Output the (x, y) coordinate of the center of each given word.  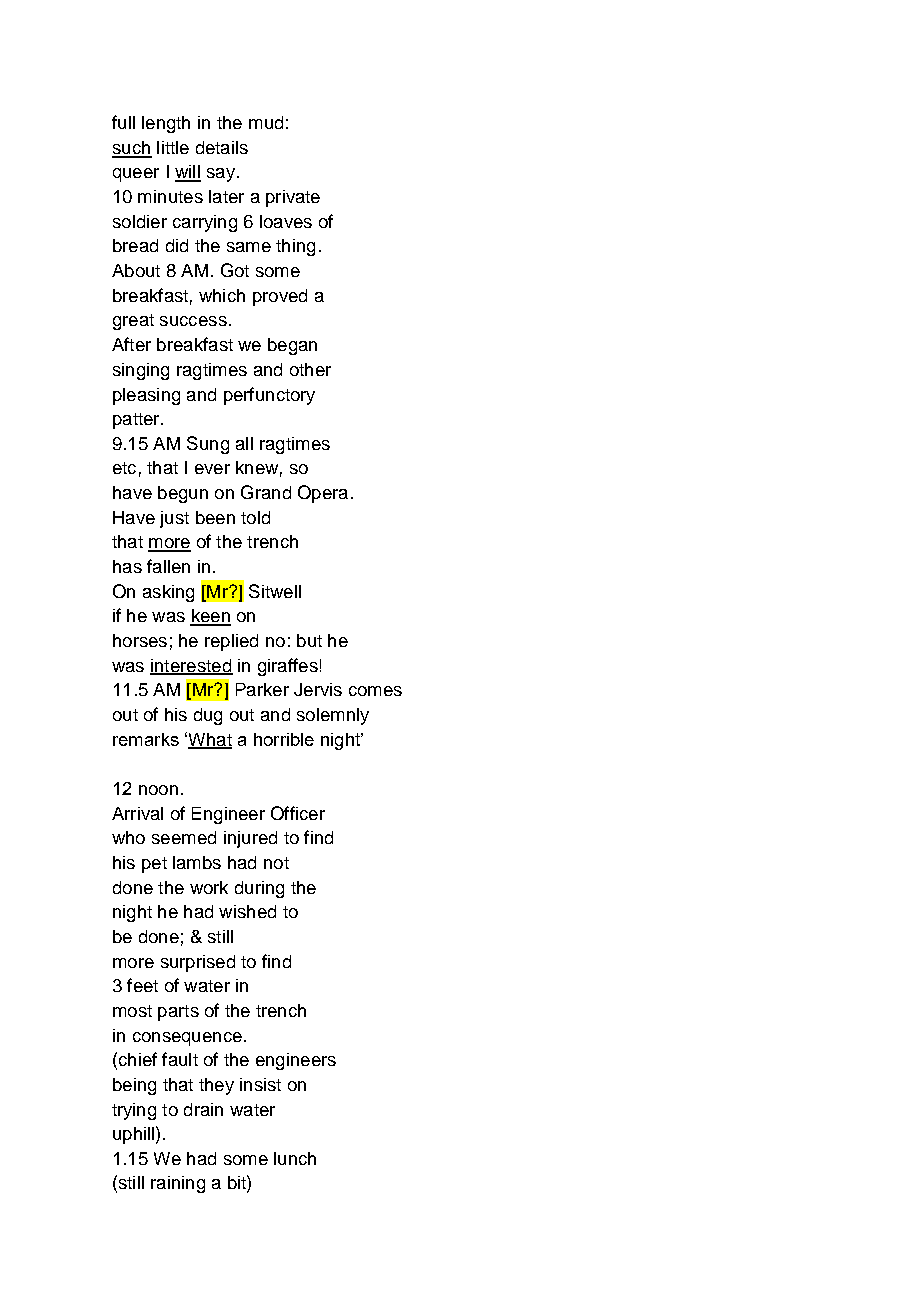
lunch (295, 1158)
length (166, 124)
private (293, 198)
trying (134, 1111)
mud (266, 122)
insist (260, 1084)
